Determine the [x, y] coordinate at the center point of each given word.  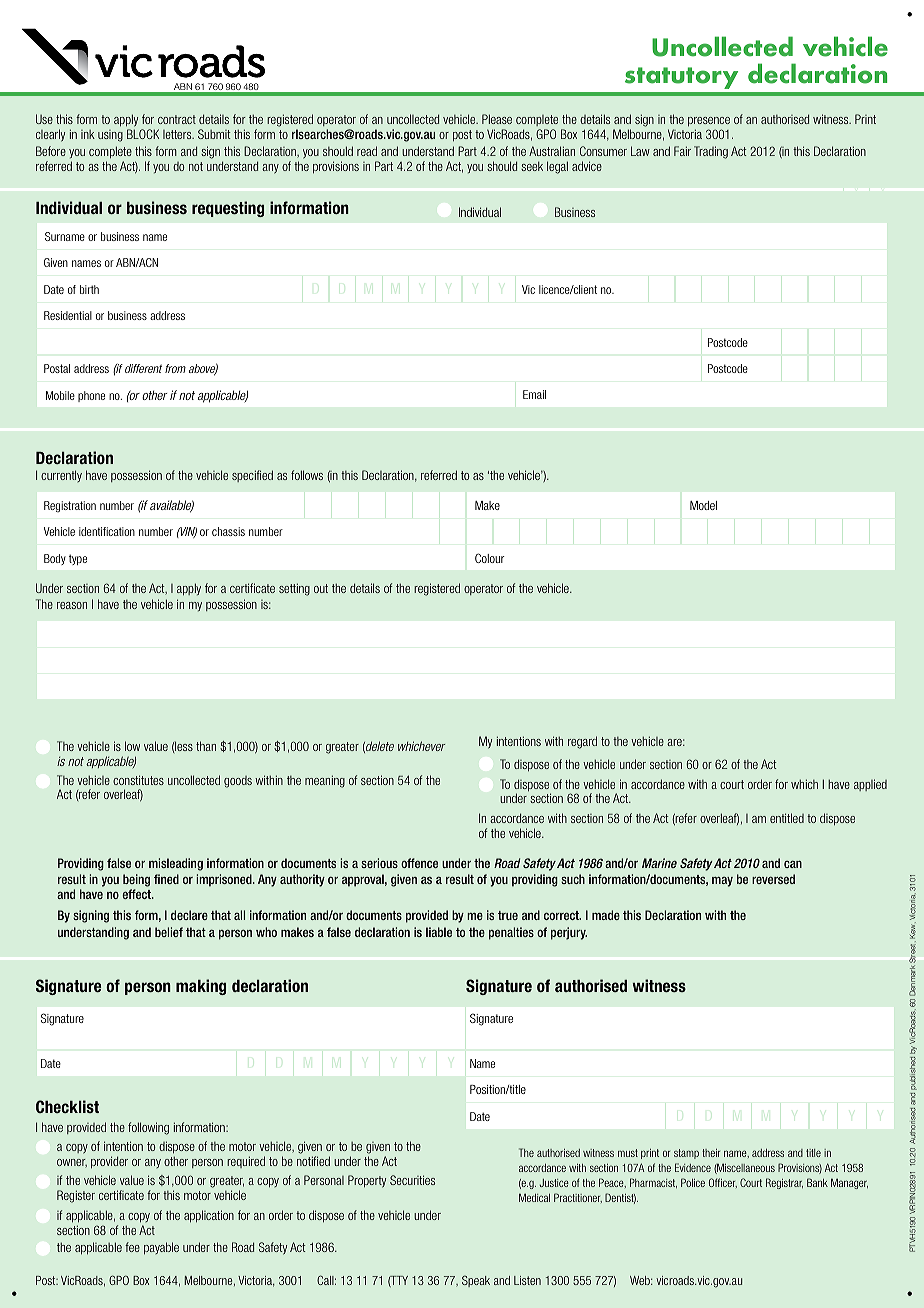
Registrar [784, 1183]
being [136, 880]
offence [419, 863]
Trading [711, 152]
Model [703, 505]
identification [107, 531]
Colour [490, 558]
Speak [476, 1281]
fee [132, 1247]
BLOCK [143, 134]
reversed [773, 879]
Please [497, 119]
